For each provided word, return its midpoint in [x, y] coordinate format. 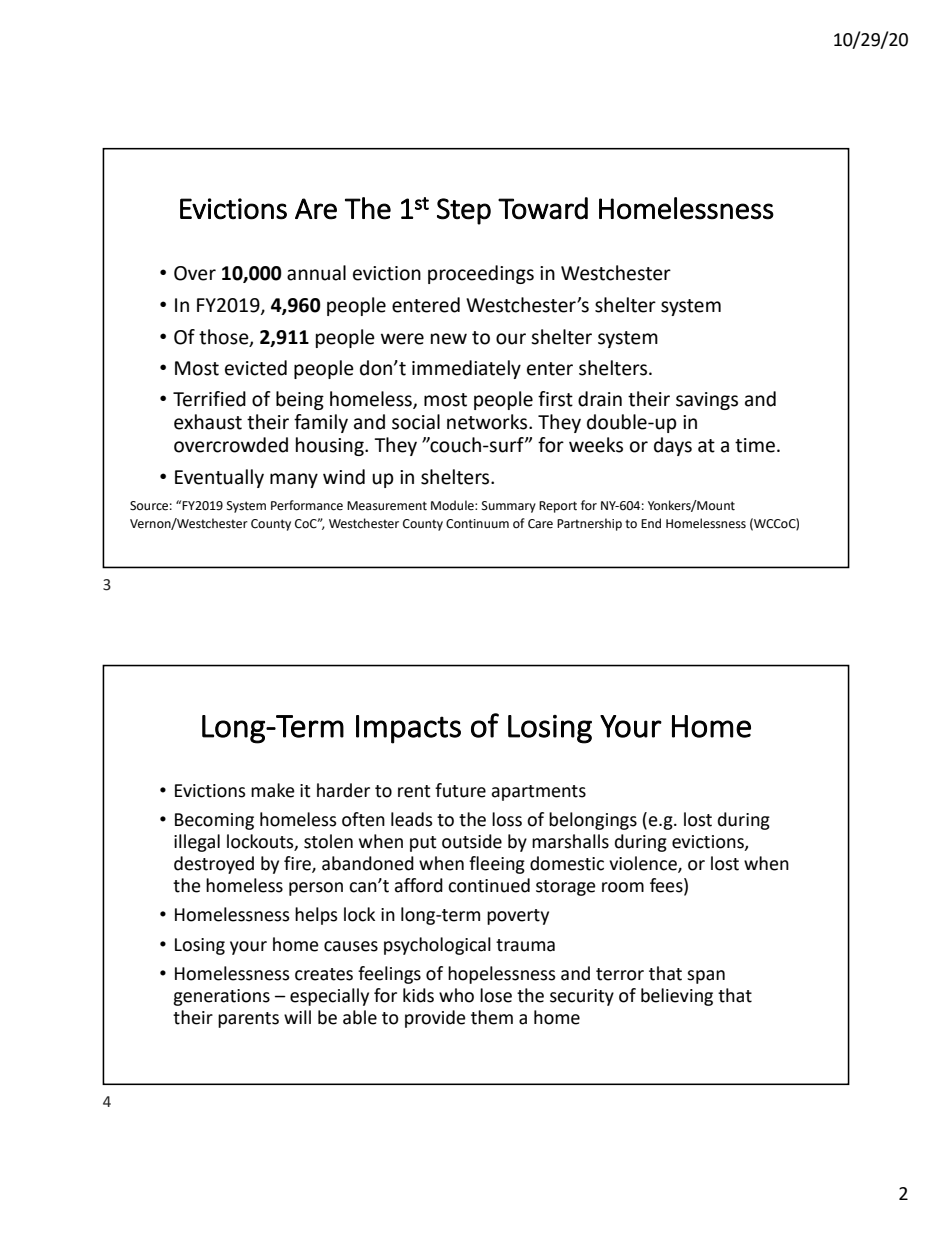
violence [644, 864]
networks [488, 422]
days [673, 446]
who [456, 995]
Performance [307, 505]
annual [316, 273]
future [460, 790]
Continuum [477, 524]
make [273, 790]
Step [464, 211]
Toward [543, 208]
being [300, 400]
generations [221, 997]
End [651, 523]
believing [677, 997]
